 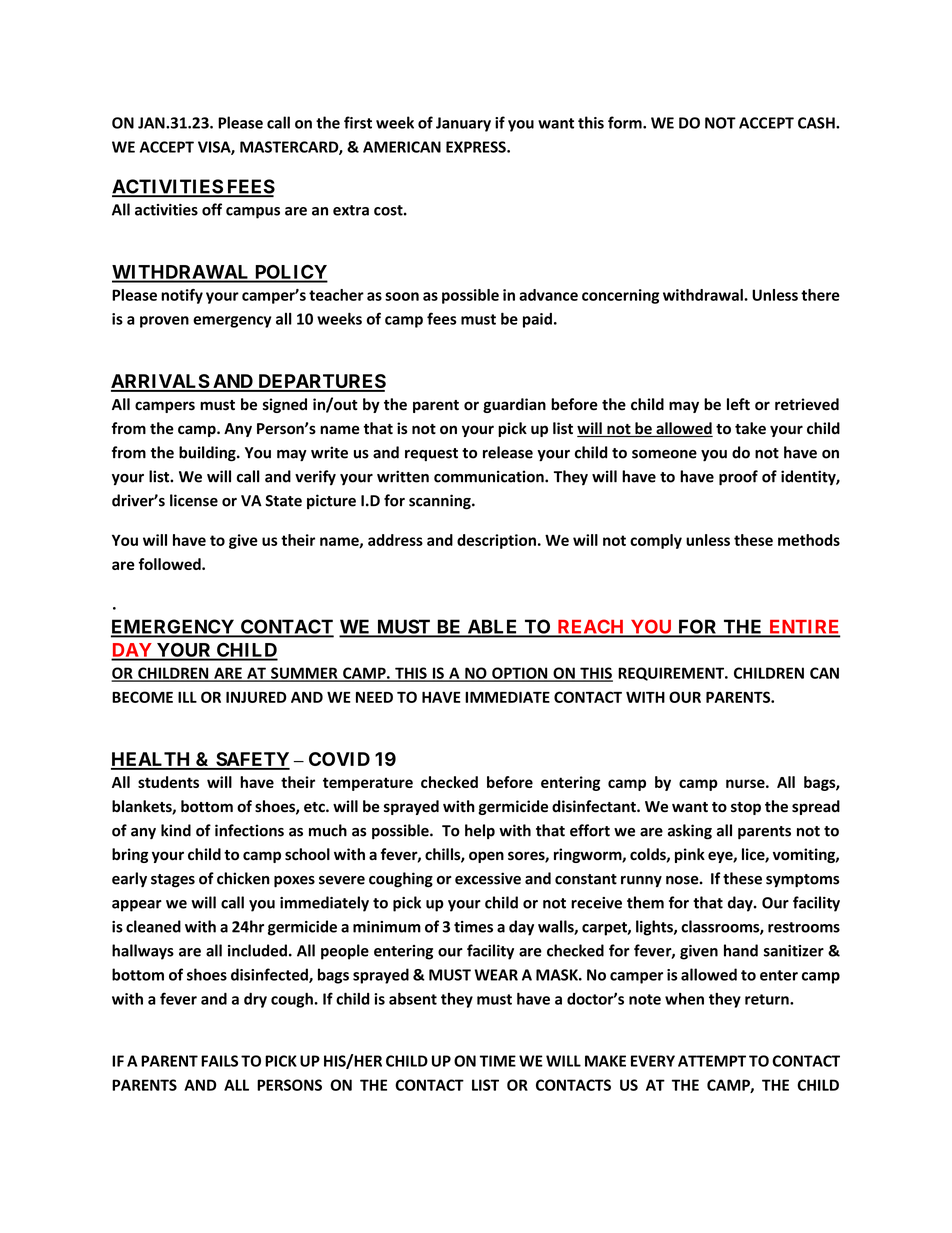 What do you see at coordinates (514, 405) in the image?
I see `guardian` at bounding box center [514, 405].
